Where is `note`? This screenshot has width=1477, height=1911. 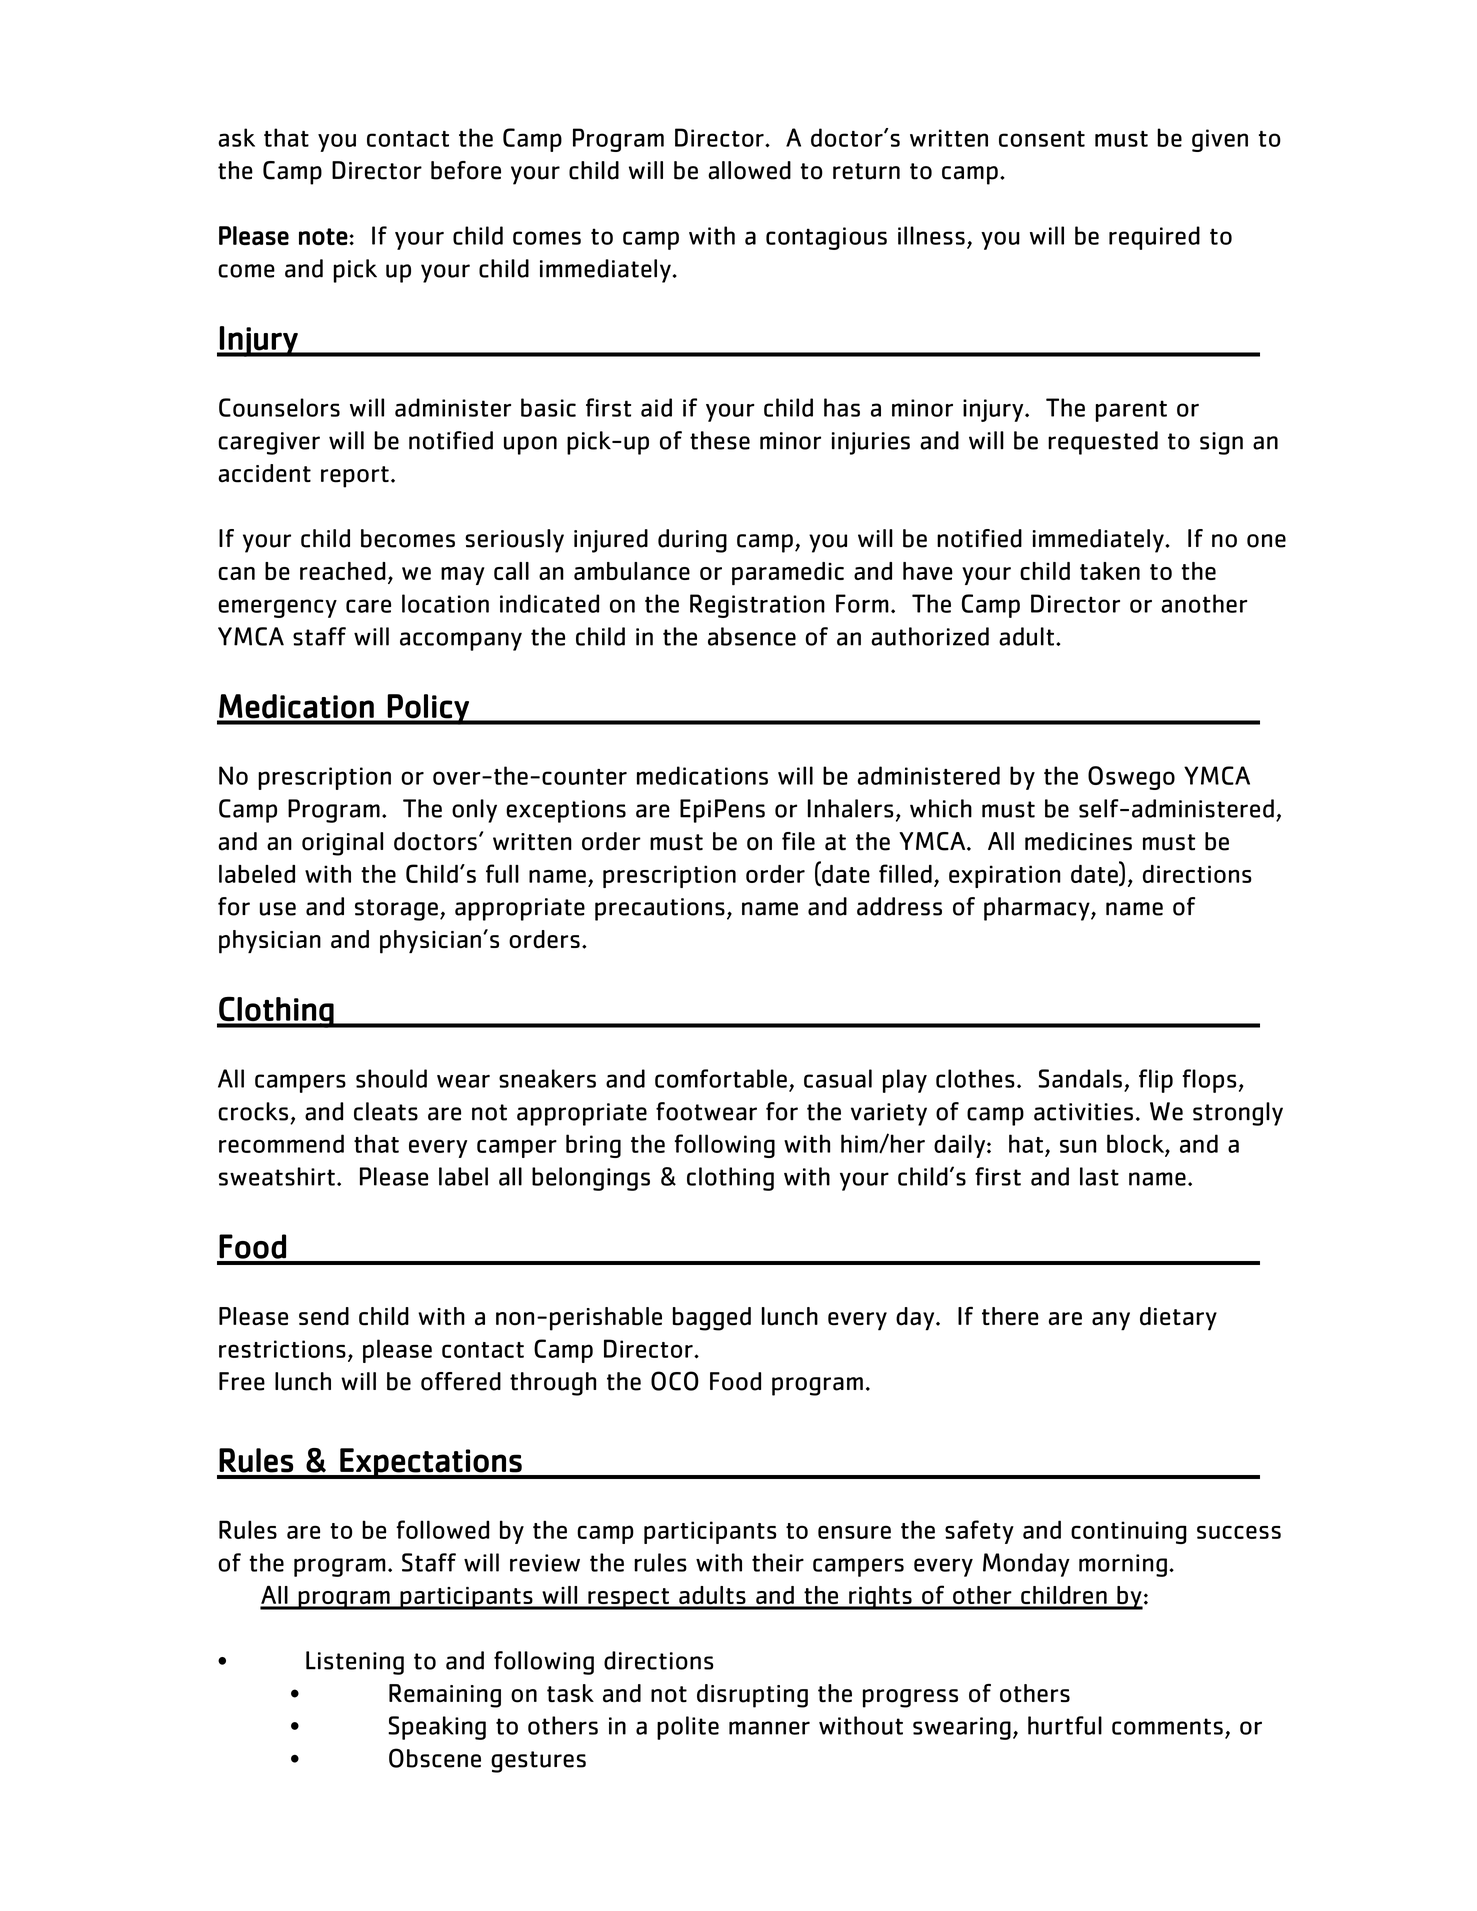
note is located at coordinates (323, 237).
